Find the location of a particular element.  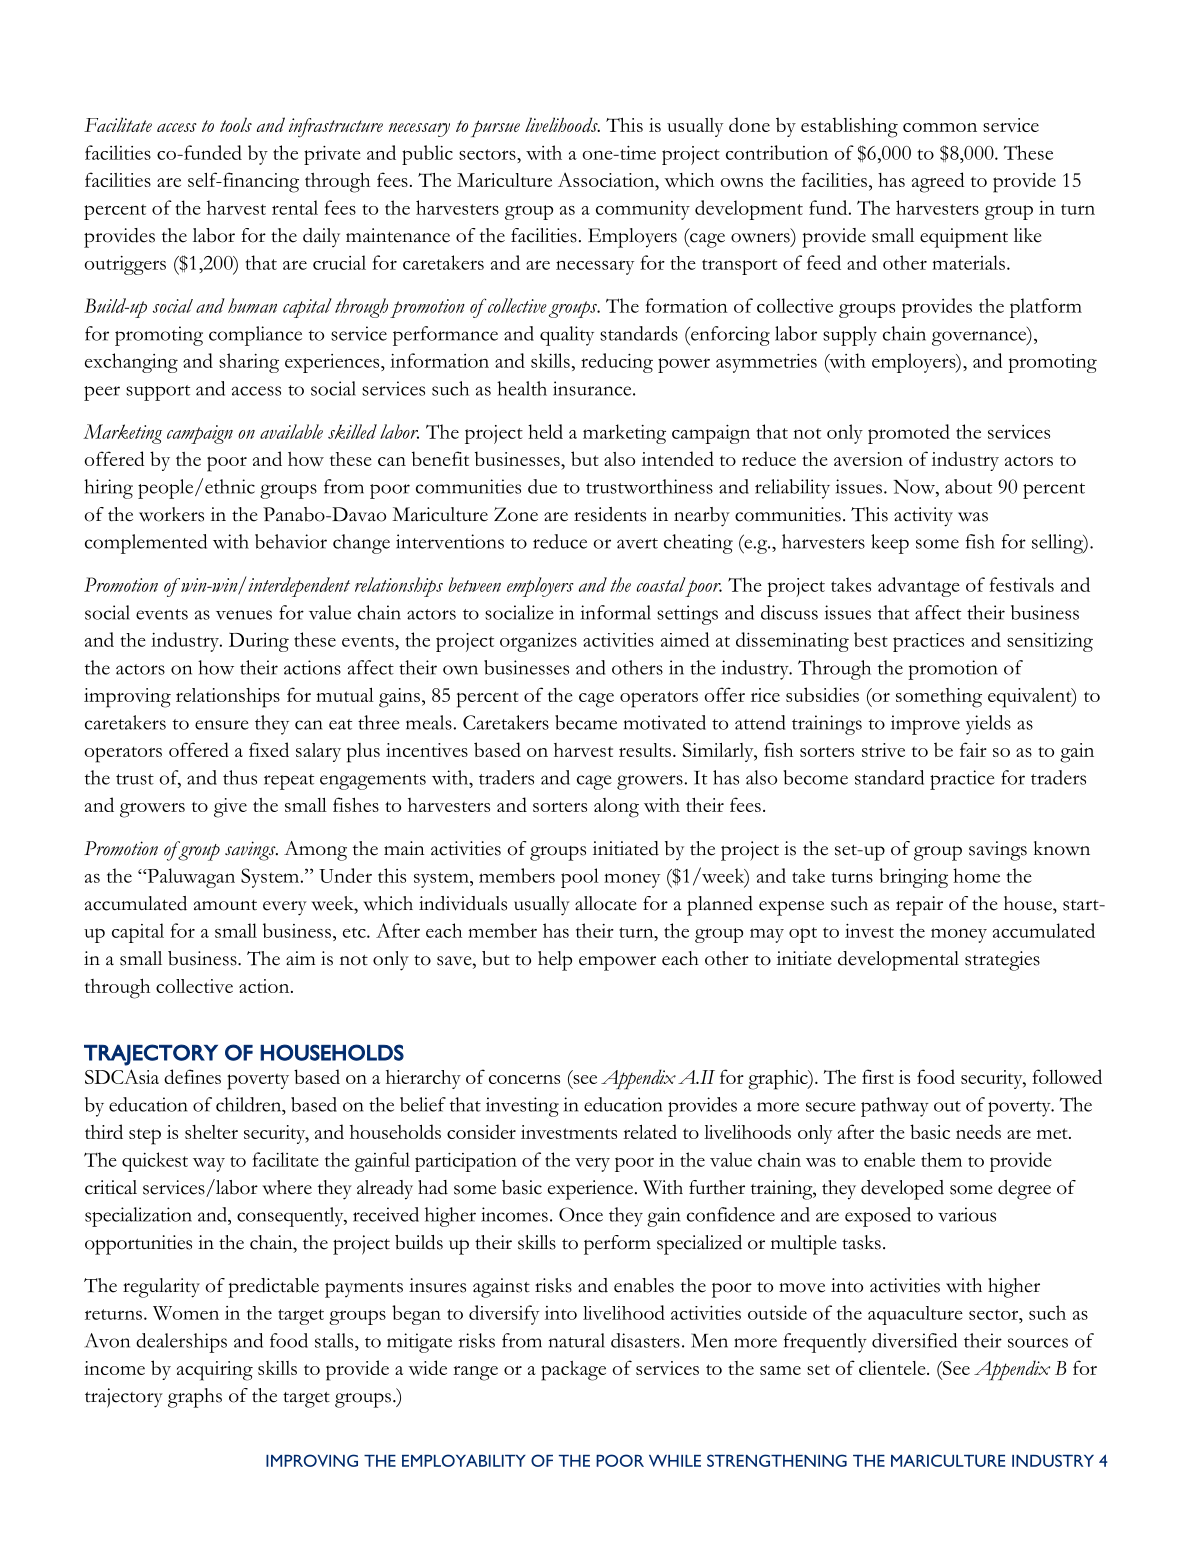

agreed is located at coordinates (938, 182).
